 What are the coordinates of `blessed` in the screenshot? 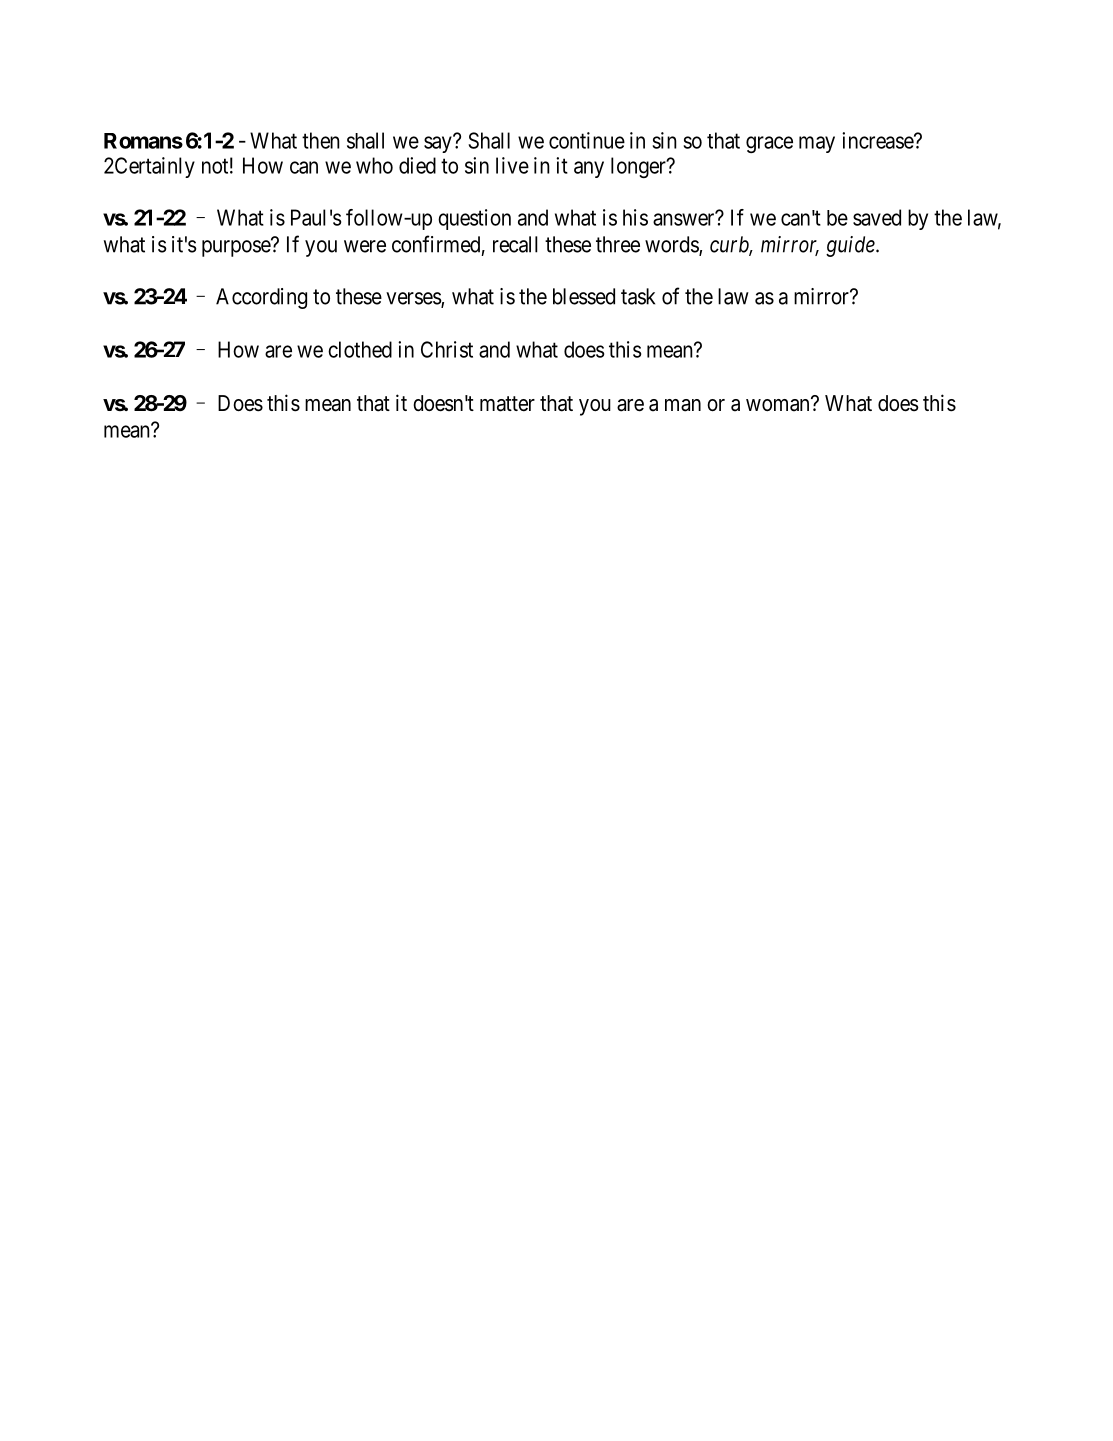 It's located at (584, 296).
